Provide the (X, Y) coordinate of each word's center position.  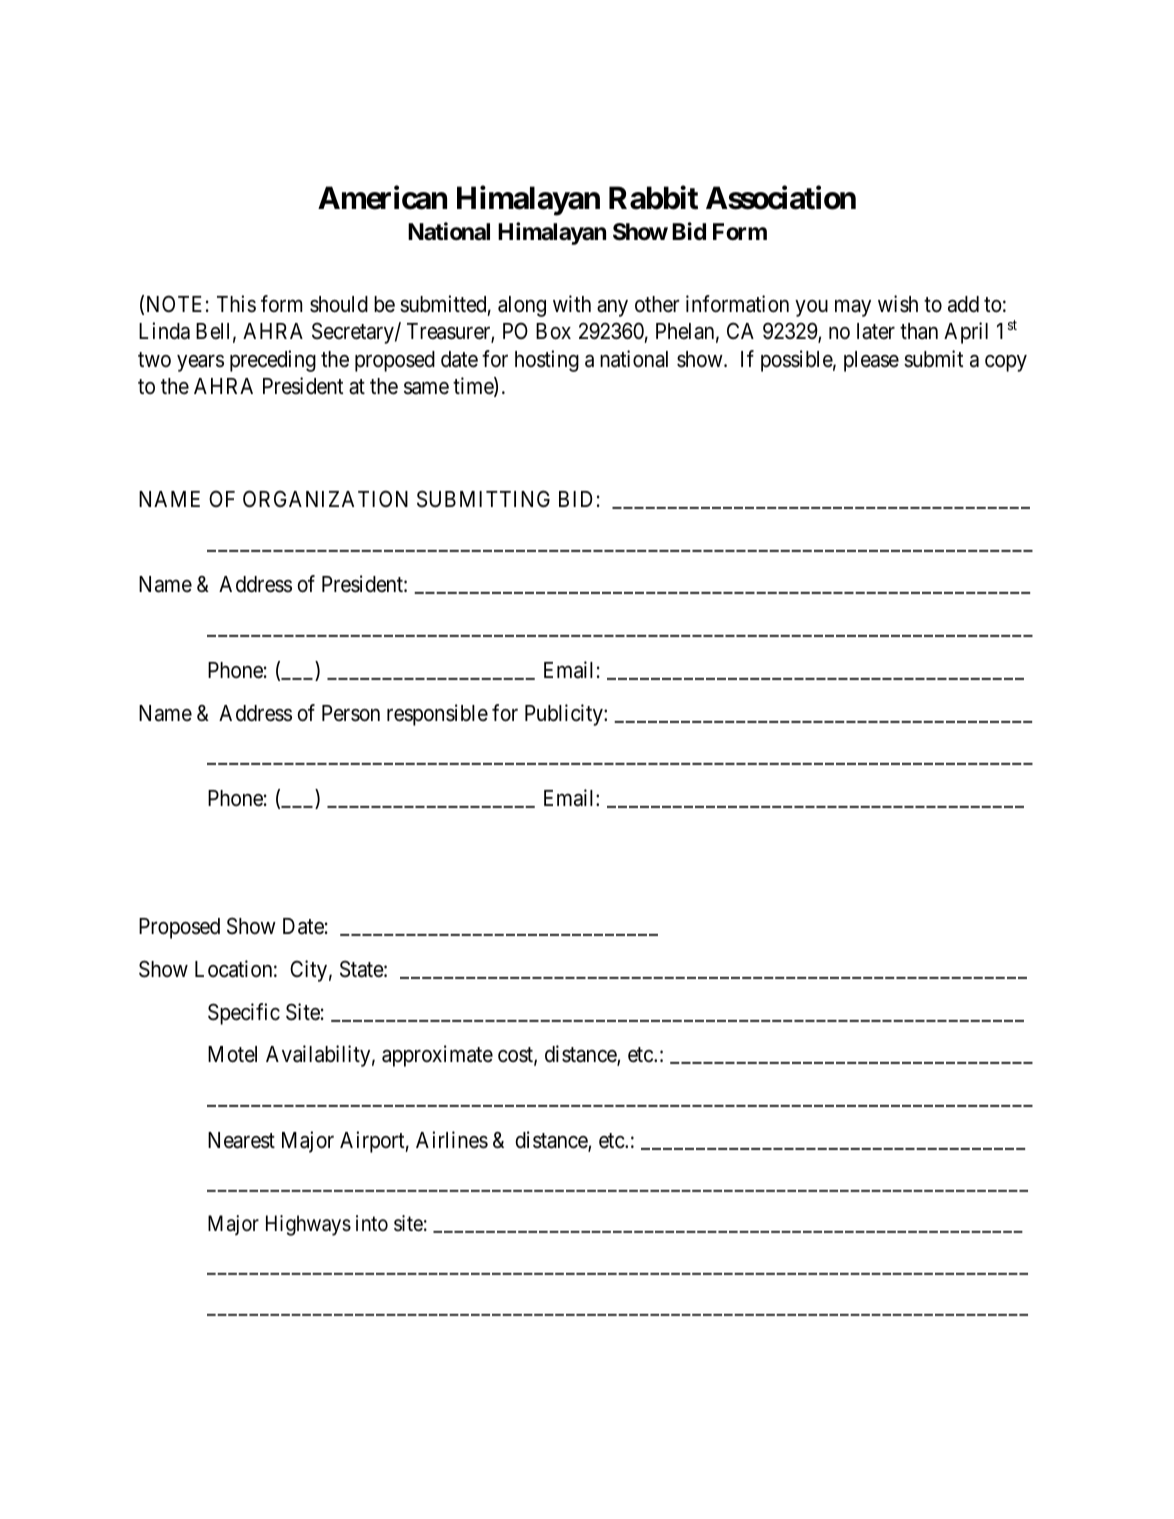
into (372, 1223)
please (871, 361)
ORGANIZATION (325, 499)
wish (898, 304)
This (236, 304)
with (572, 303)
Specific (244, 1014)
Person (351, 713)
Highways (308, 1225)
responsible (437, 715)
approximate (437, 1056)
